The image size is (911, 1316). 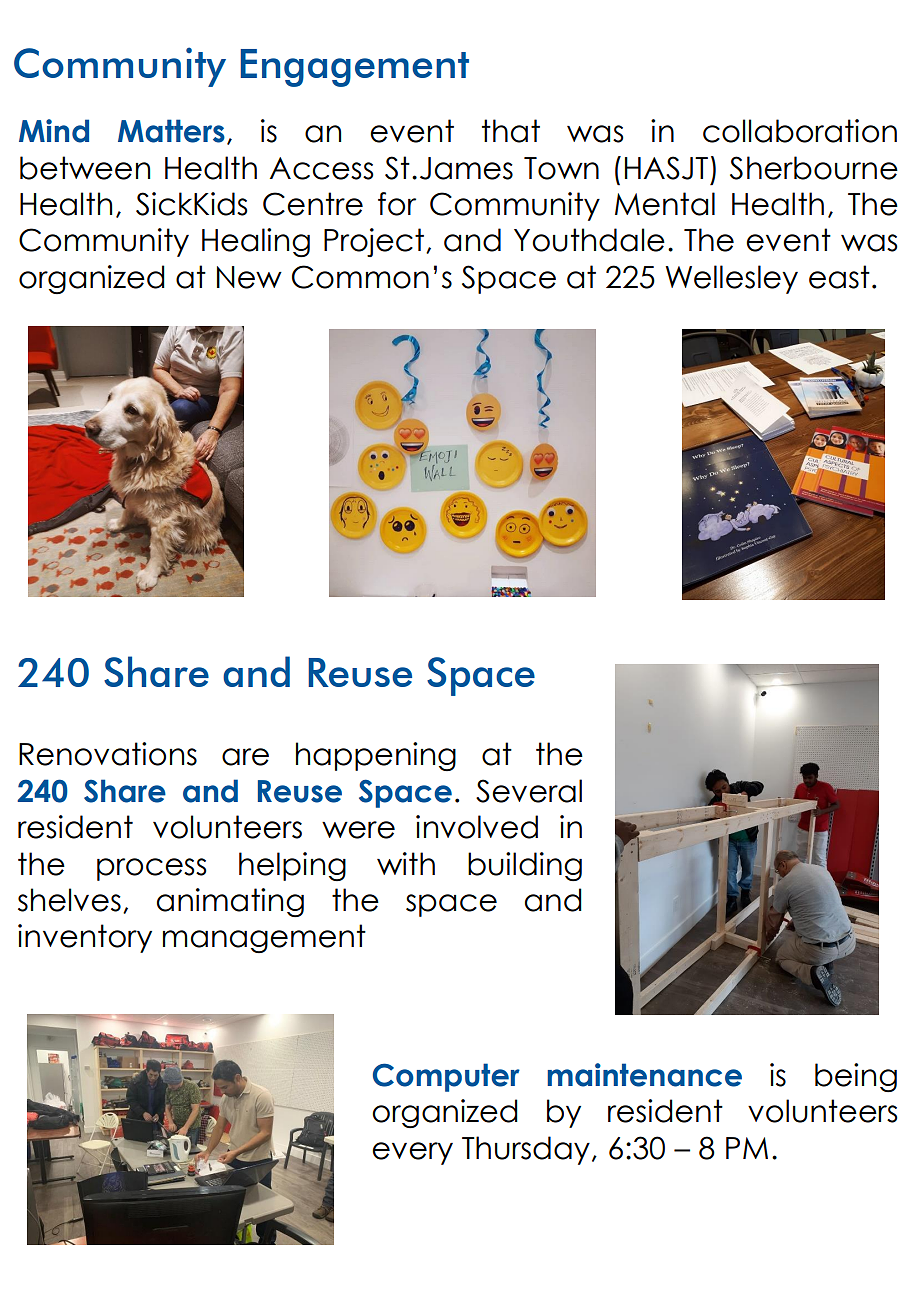 What do you see at coordinates (171, 131) in the screenshot?
I see `Matters` at bounding box center [171, 131].
